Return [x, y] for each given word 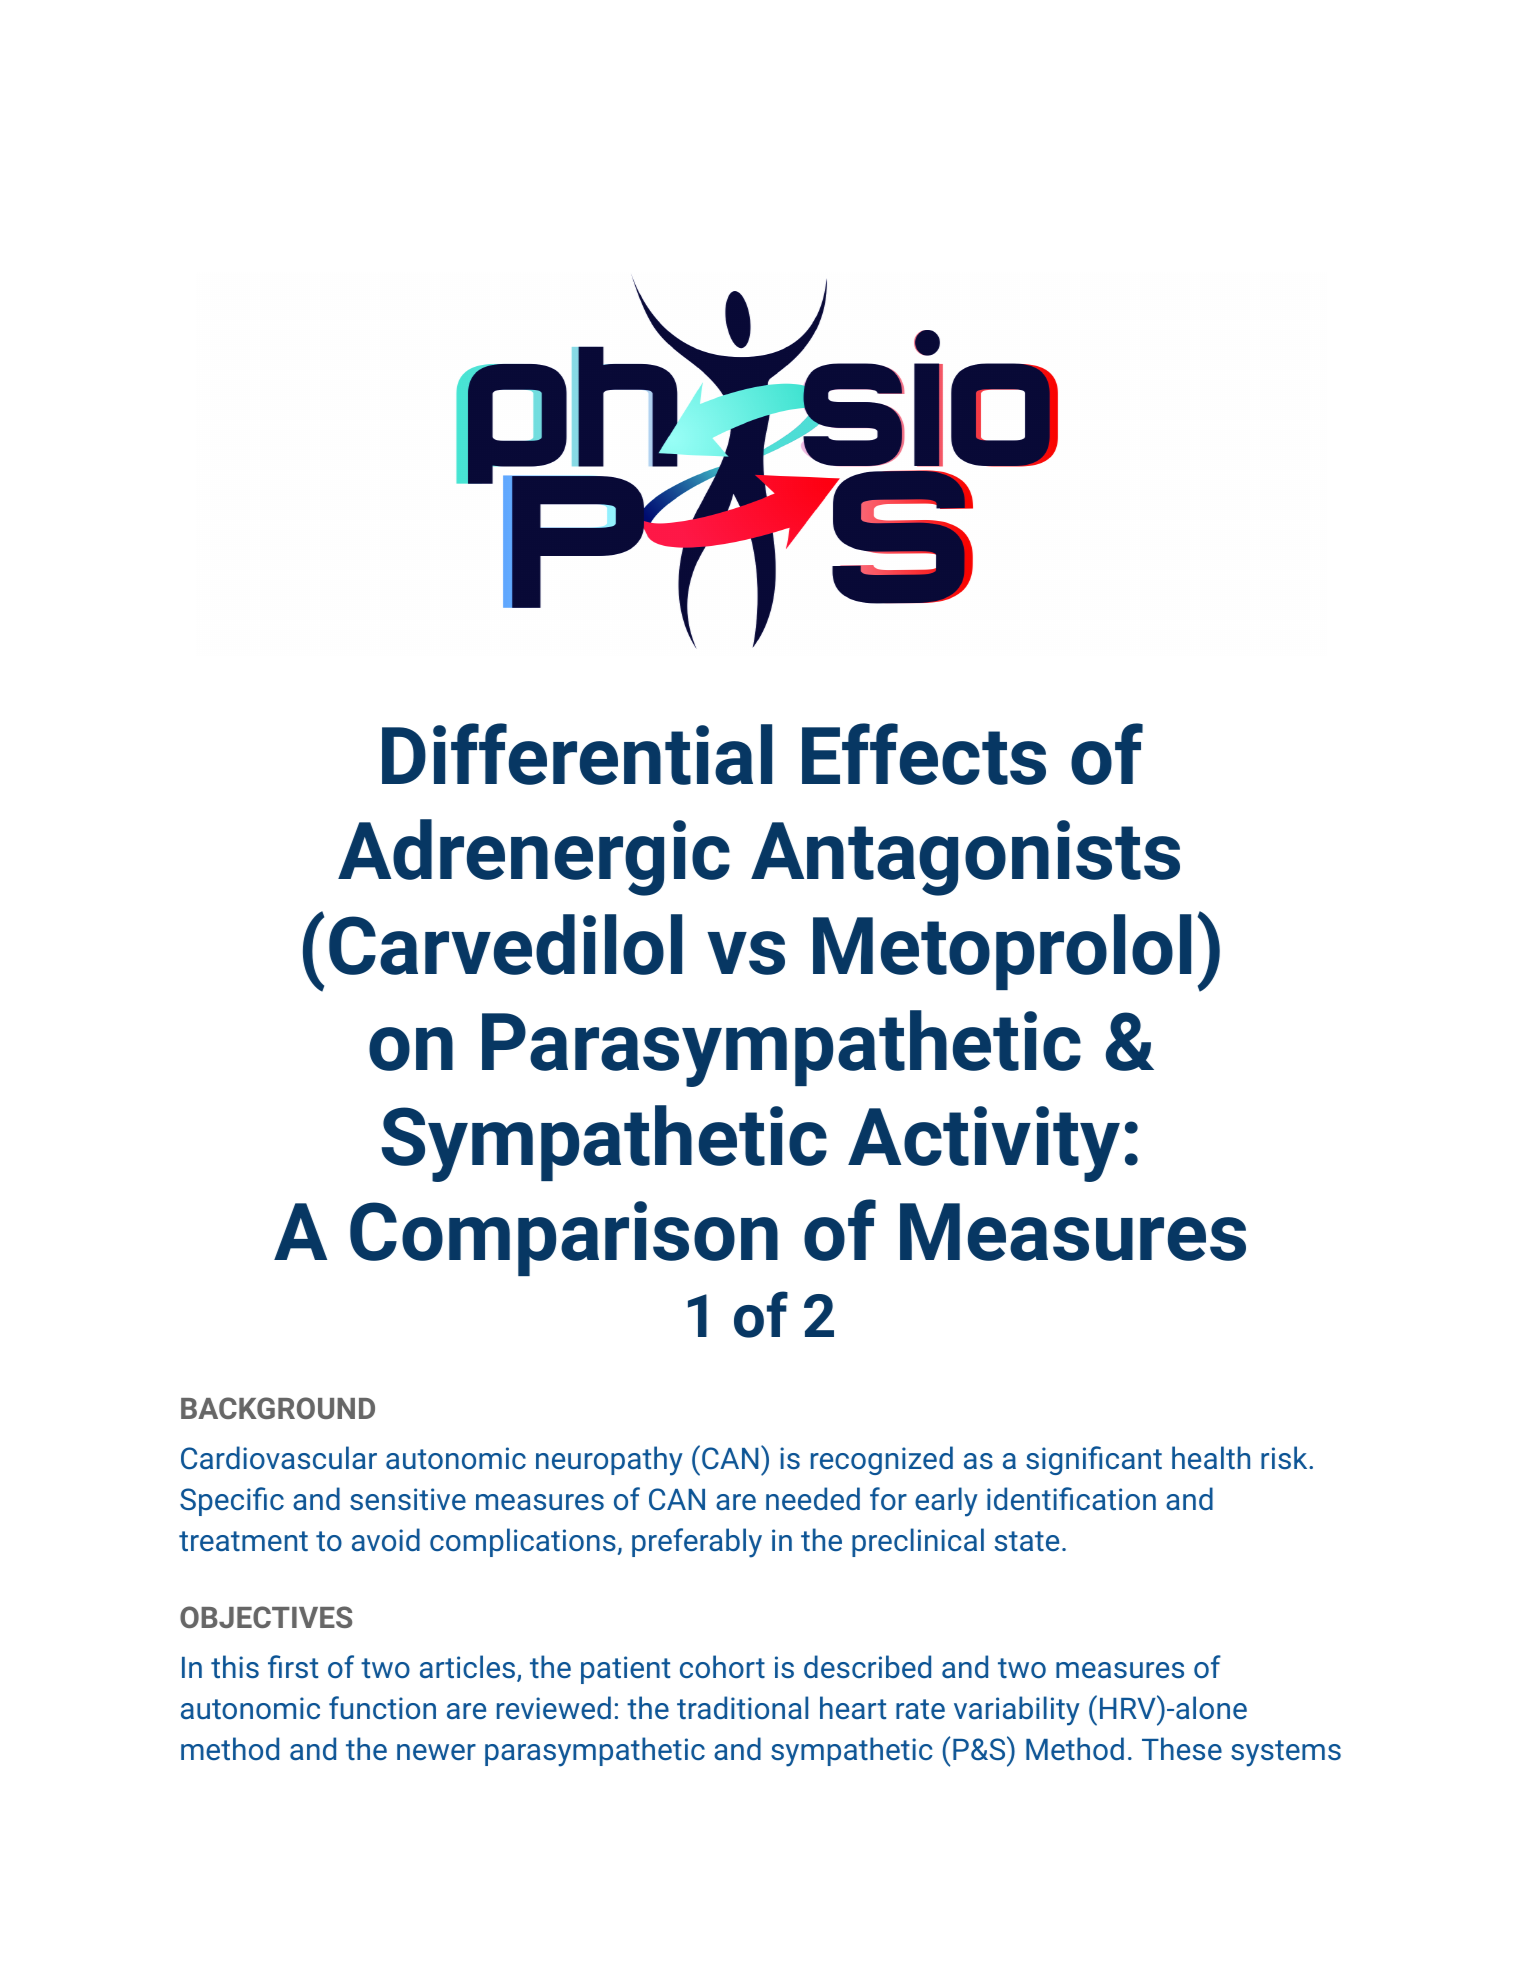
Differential [577, 754]
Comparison [564, 1238]
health [1211, 1458]
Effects [924, 754]
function [382, 1707]
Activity [984, 1144]
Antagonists [965, 858]
